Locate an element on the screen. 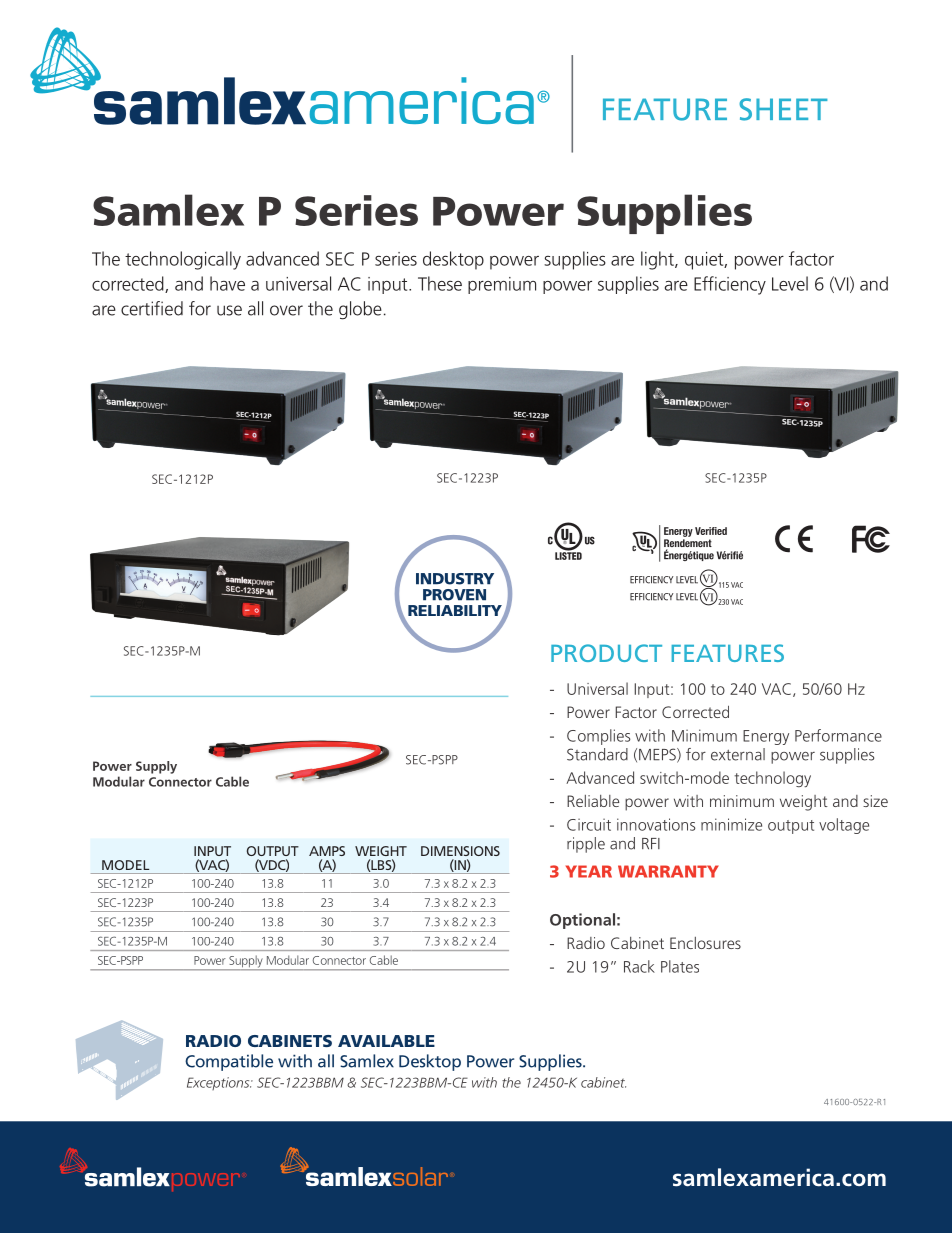 The height and width of the screenshot is (1233, 952). Compatible is located at coordinates (229, 1062).
